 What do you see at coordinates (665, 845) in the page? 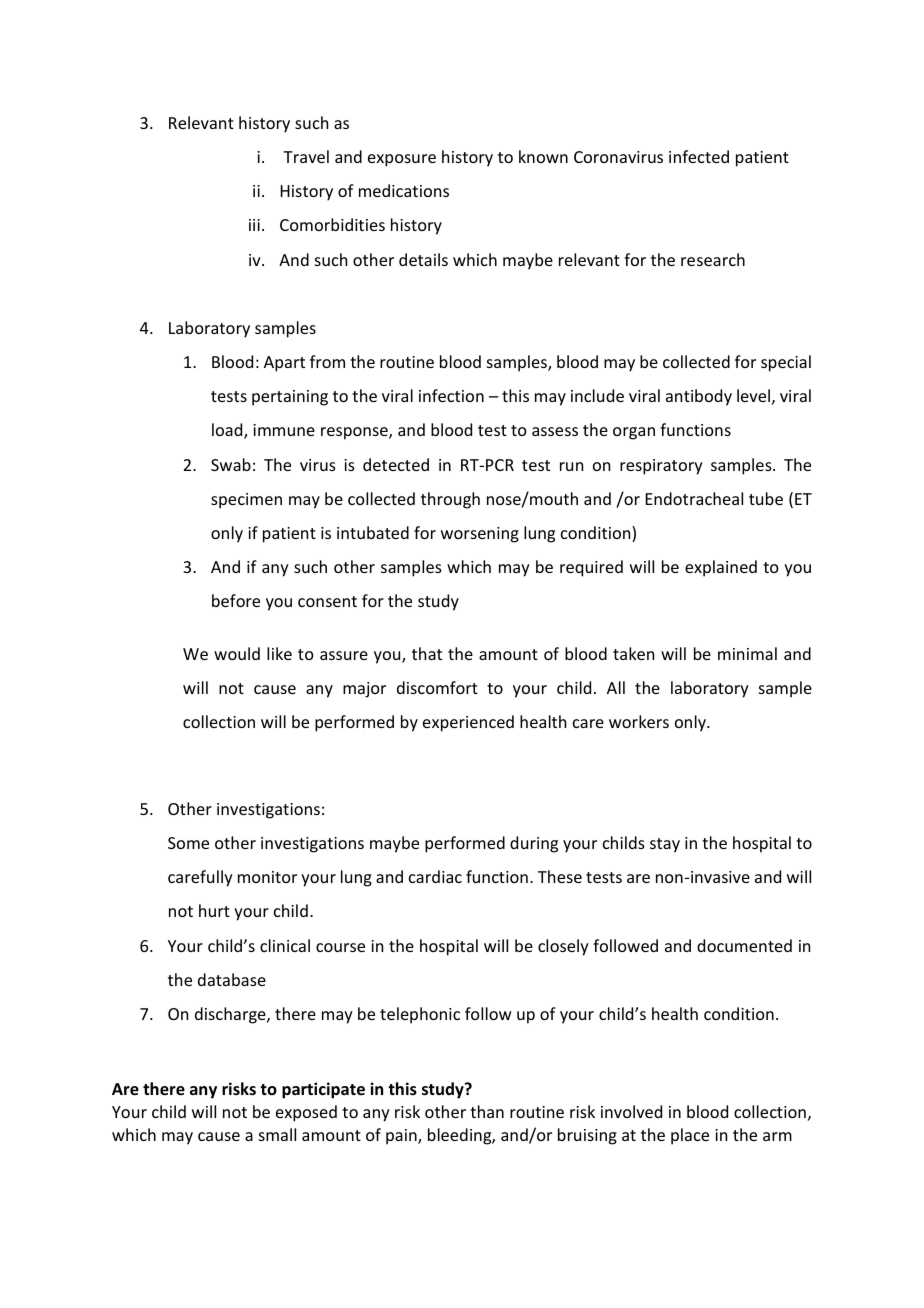
I see `stay` at bounding box center [665, 845].
